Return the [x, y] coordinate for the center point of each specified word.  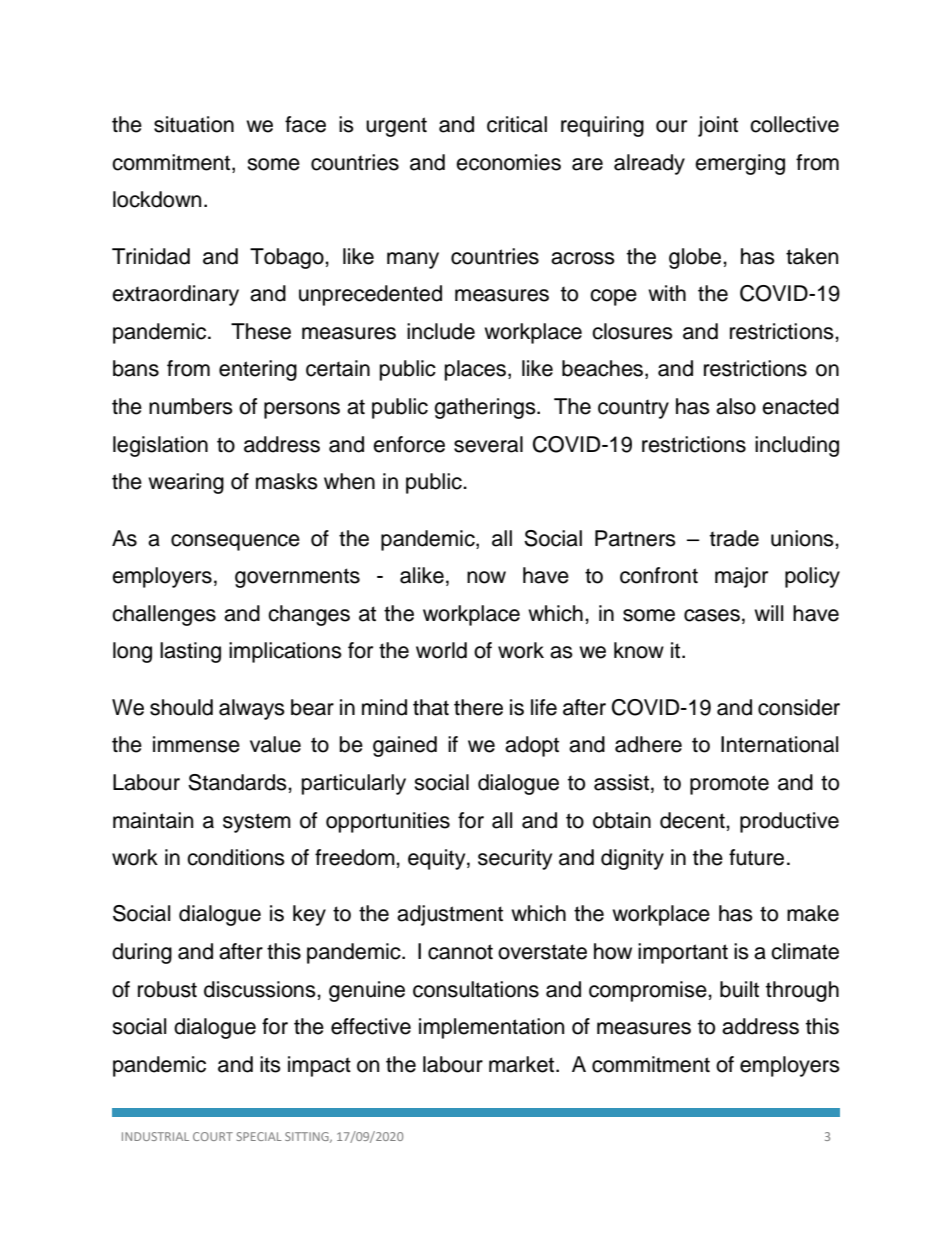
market [523, 1064]
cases [712, 615]
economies [508, 162]
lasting [190, 652]
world [441, 650]
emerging [740, 164]
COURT [213, 1136]
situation [194, 124]
